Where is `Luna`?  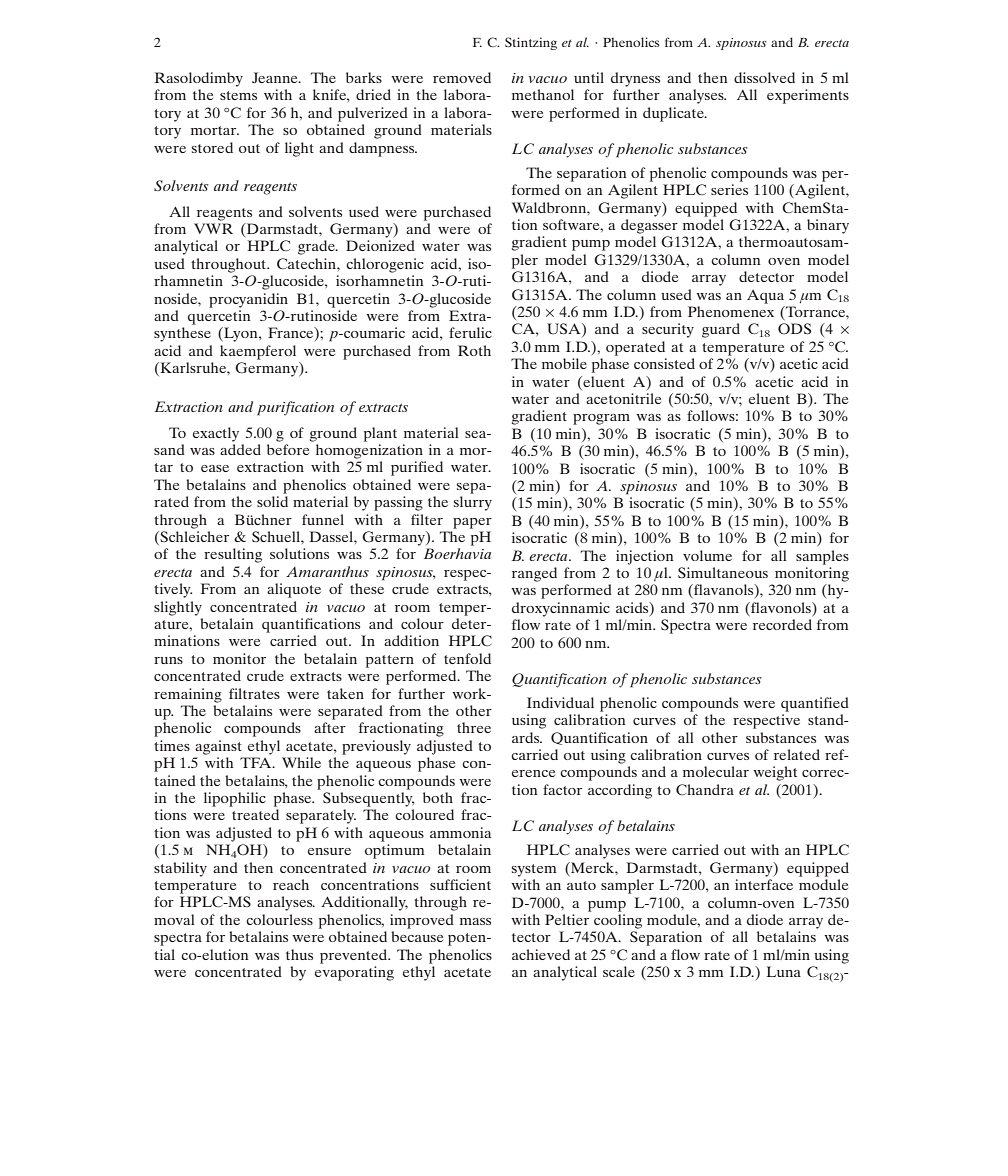 Luna is located at coordinates (784, 971).
